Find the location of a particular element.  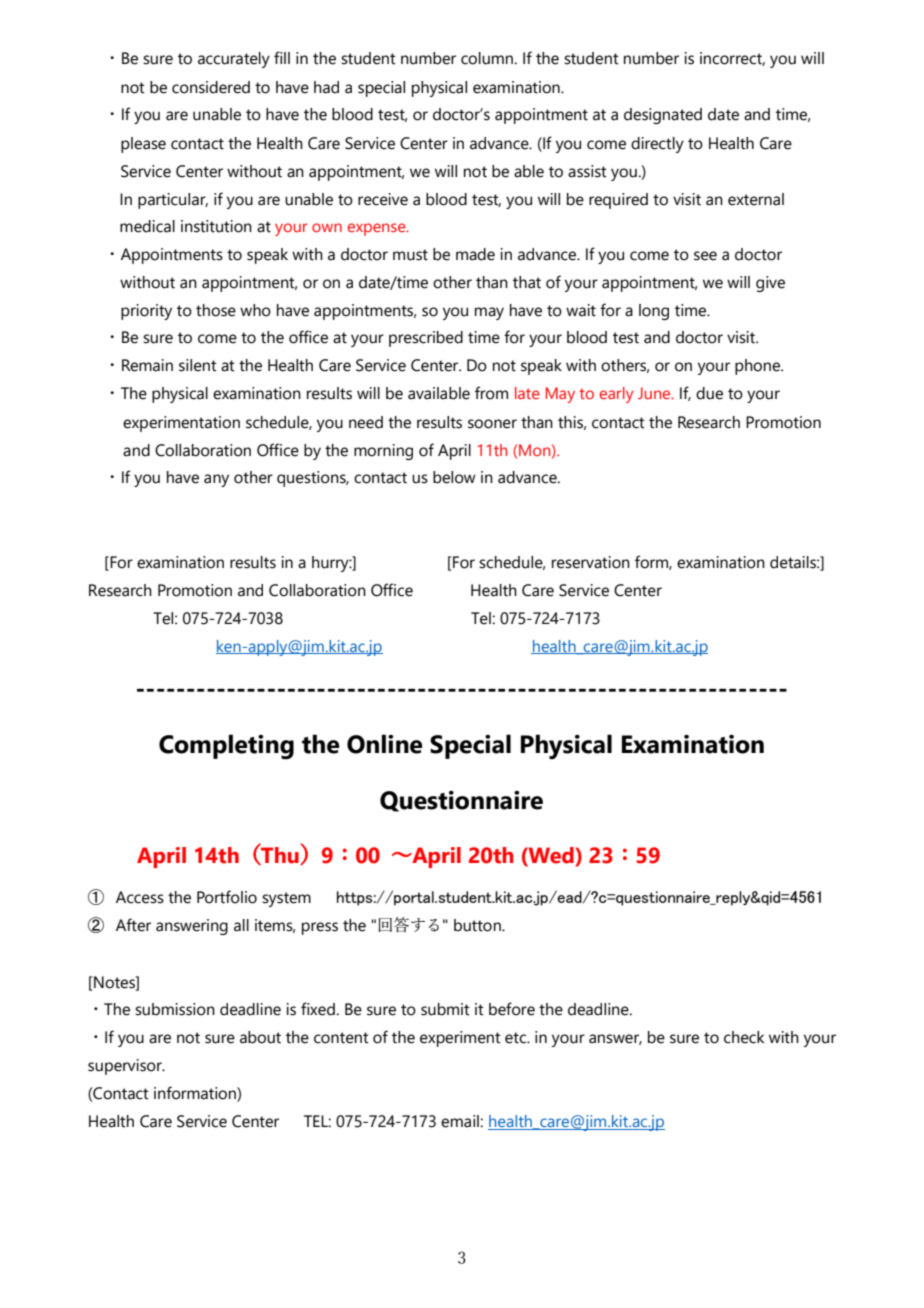

check is located at coordinates (744, 1037).
